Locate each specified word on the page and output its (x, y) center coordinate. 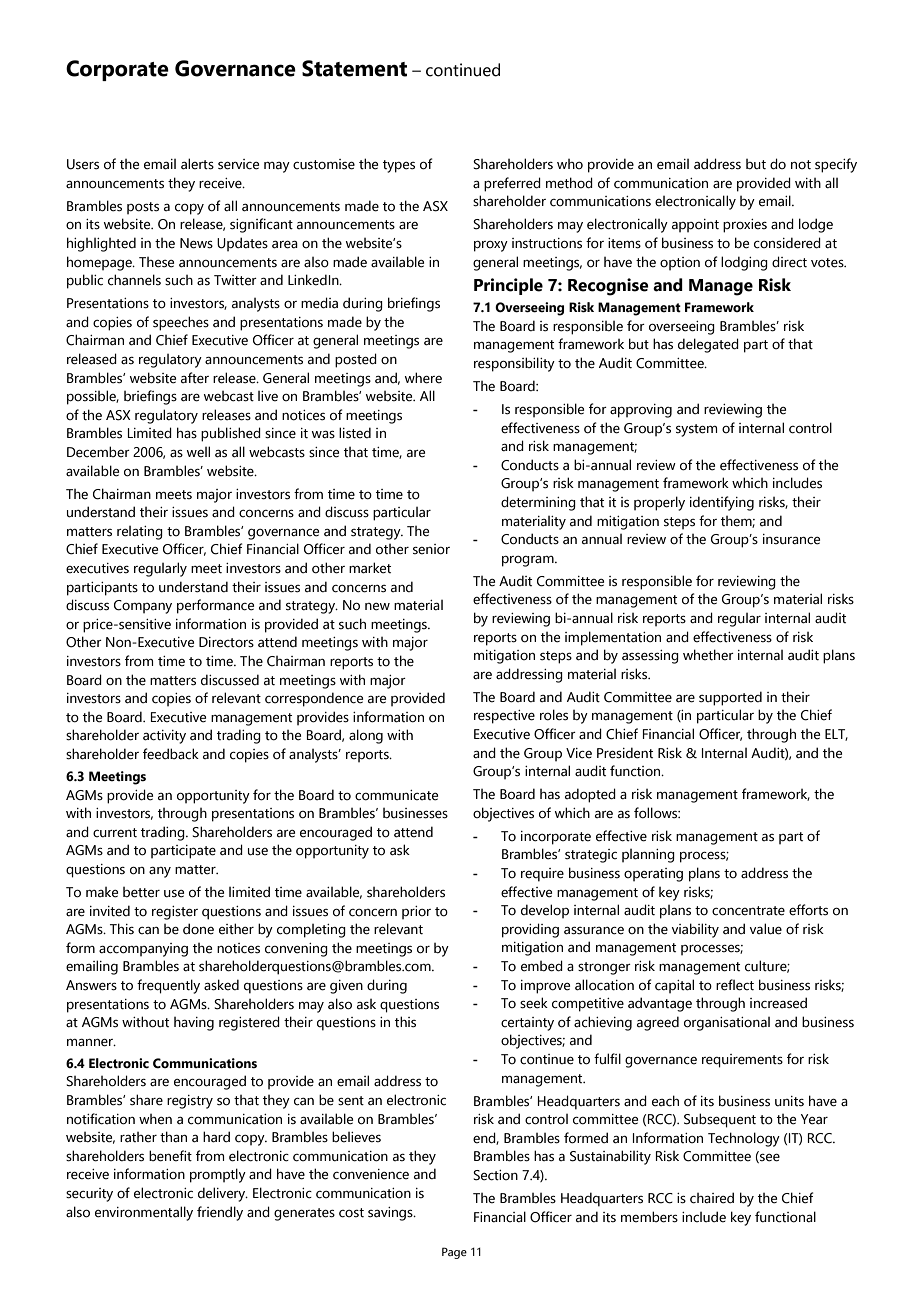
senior (431, 549)
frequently (168, 986)
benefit (170, 1156)
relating (140, 533)
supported (730, 698)
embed (542, 966)
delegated (708, 345)
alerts (197, 164)
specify (836, 165)
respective (504, 717)
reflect (735, 985)
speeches (181, 323)
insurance (791, 539)
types (399, 166)
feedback (171, 754)
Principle (508, 286)
